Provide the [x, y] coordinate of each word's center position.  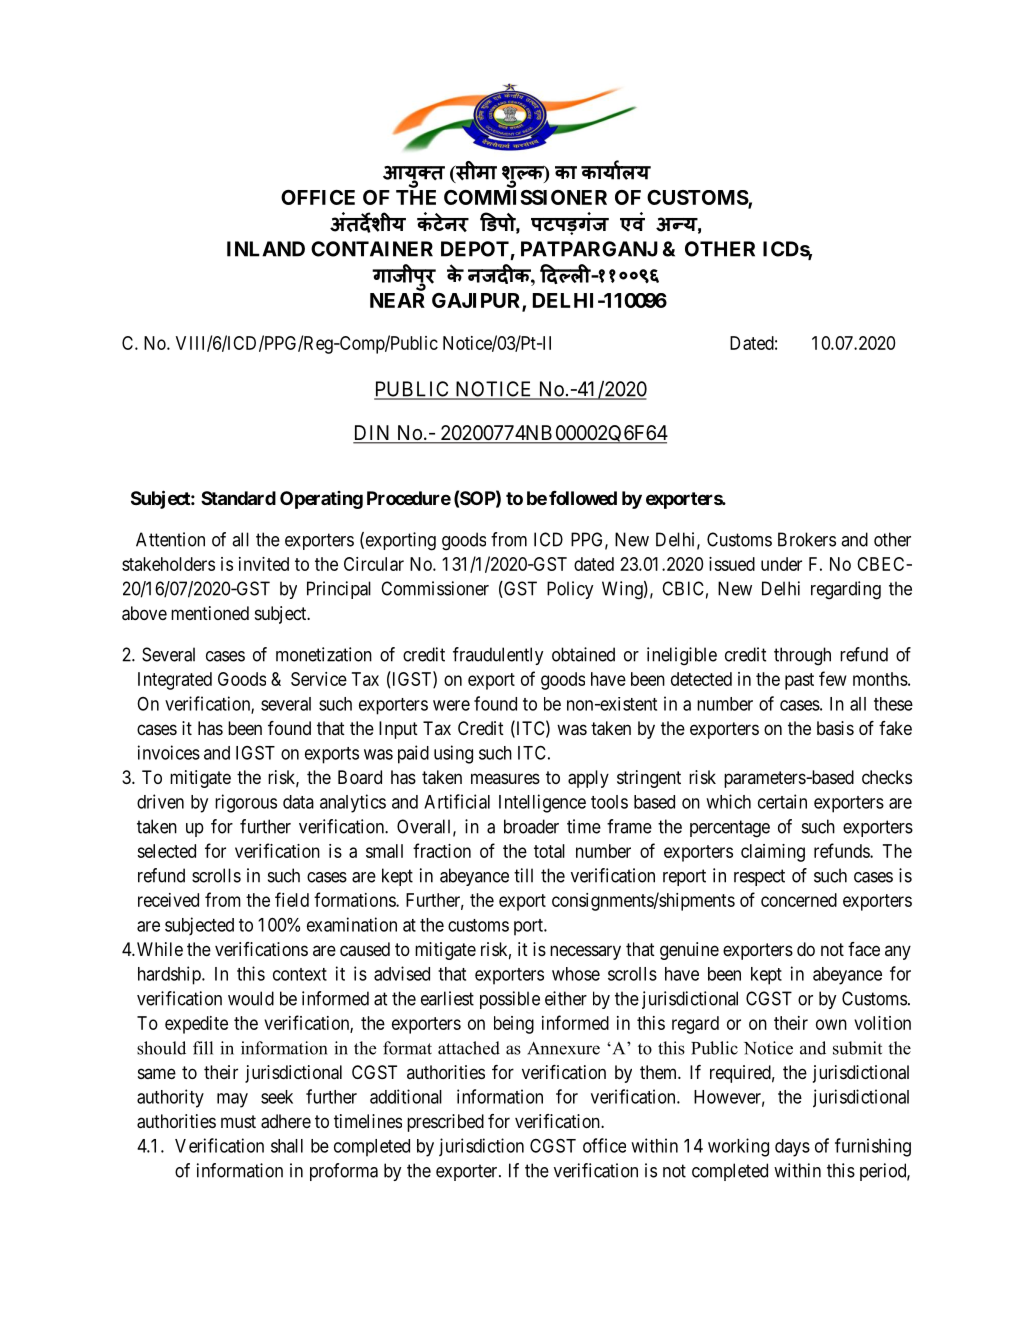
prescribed [445, 1123]
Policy [570, 590]
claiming [773, 853]
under [781, 564]
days [792, 1148]
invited [264, 564]
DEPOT [475, 249]
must [238, 1121]
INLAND [266, 249]
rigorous [246, 803]
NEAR [397, 300]
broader [531, 826]
